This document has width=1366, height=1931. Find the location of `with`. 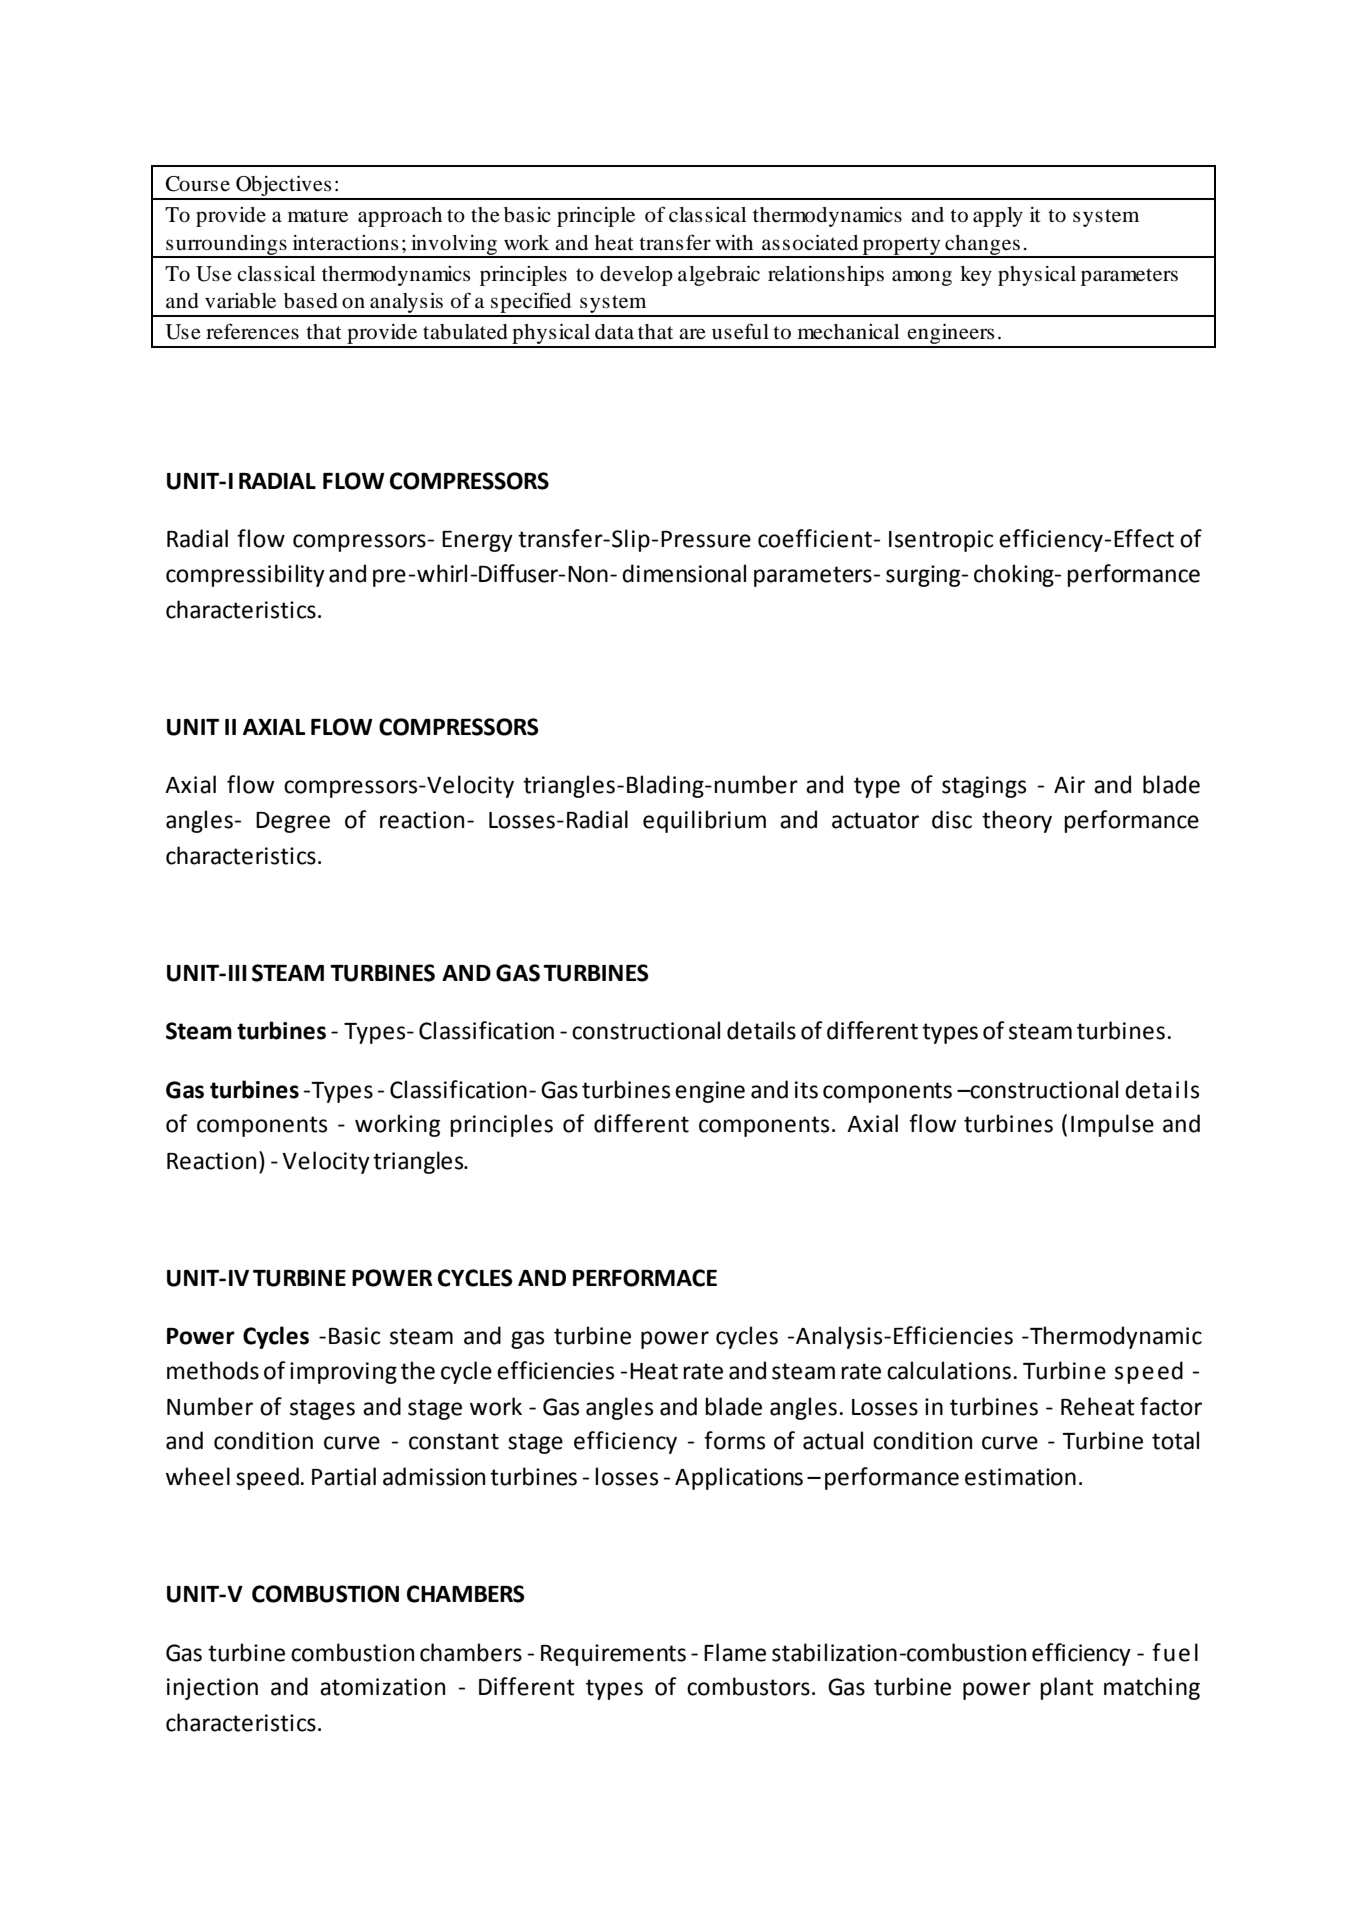

with is located at coordinates (734, 242).
